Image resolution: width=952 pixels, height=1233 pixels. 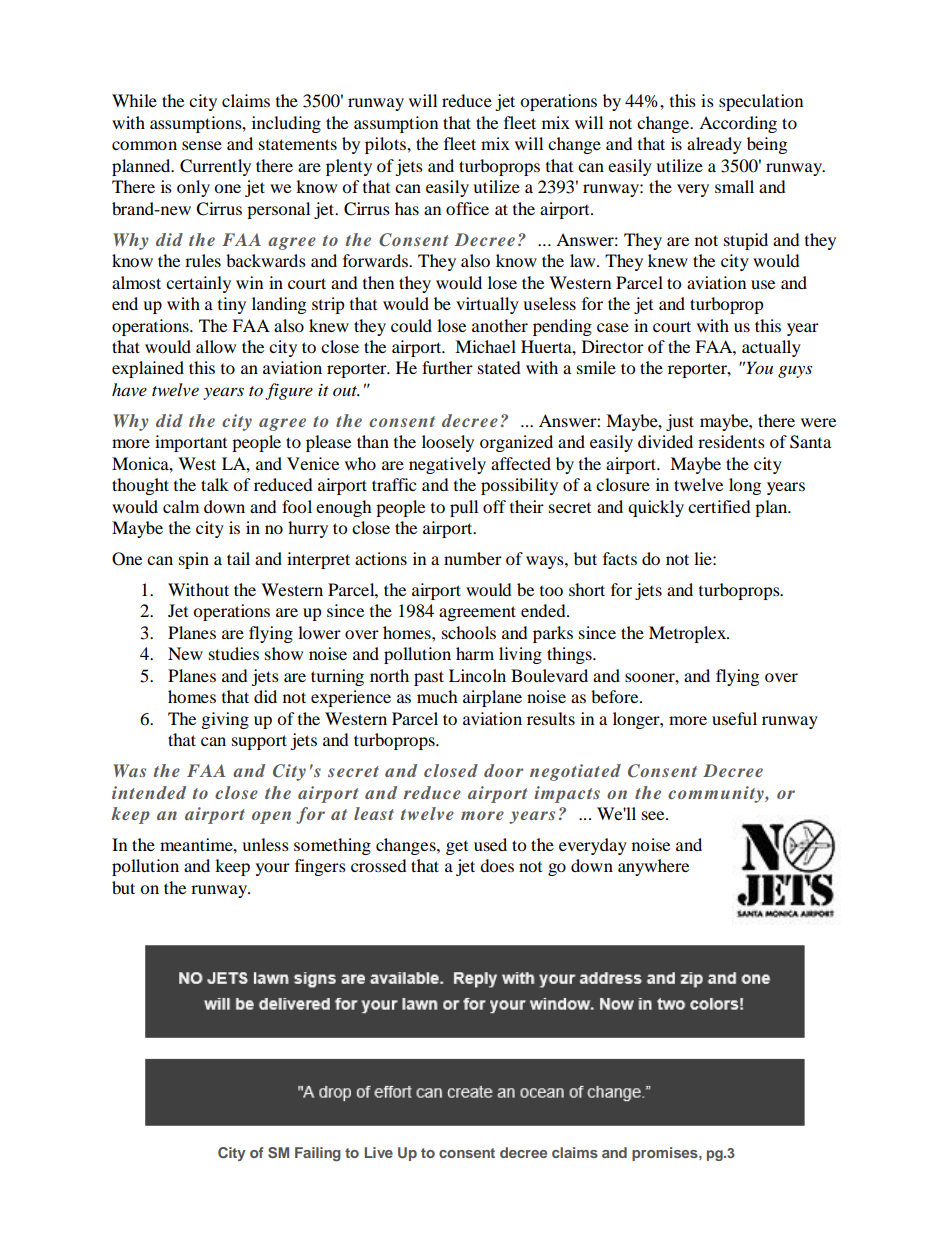 I want to click on negatively, so click(x=447, y=465).
